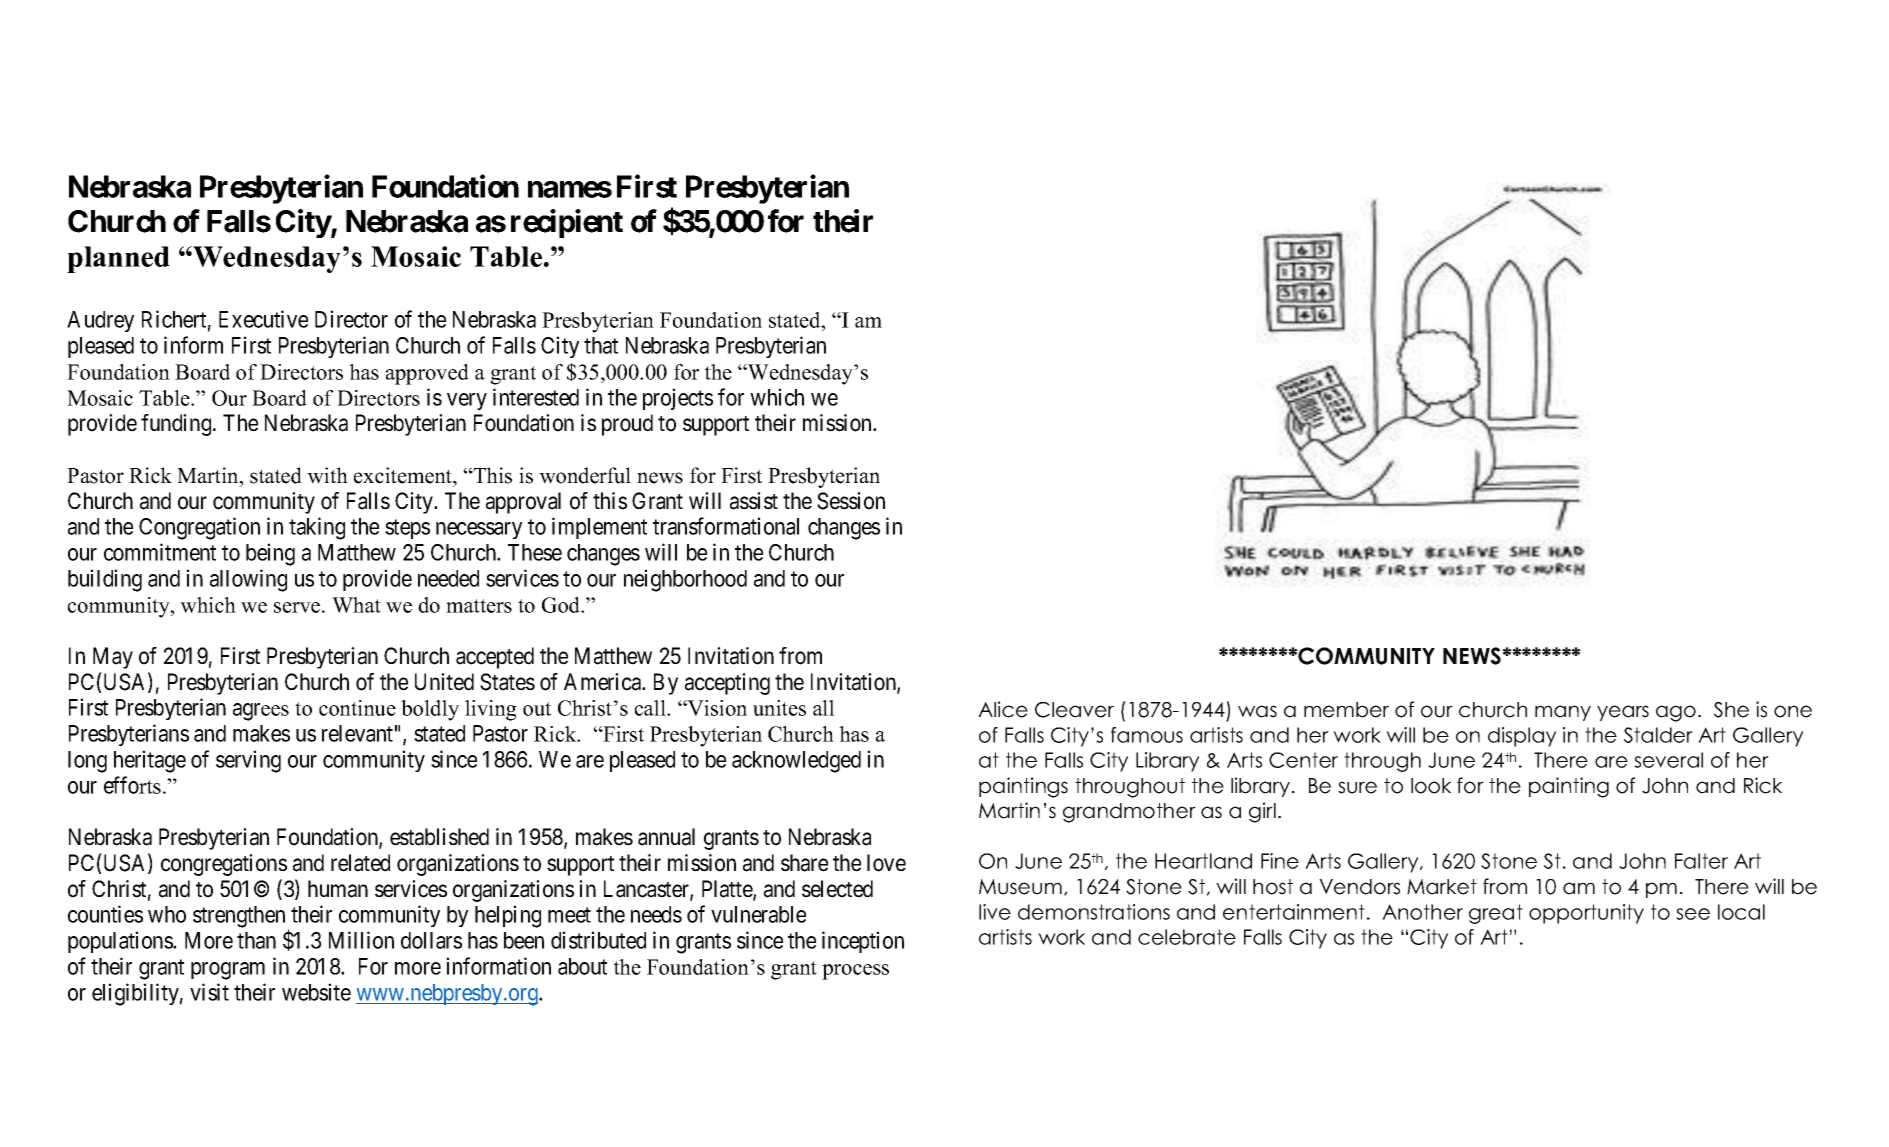  I want to click on process, so click(855, 972).
